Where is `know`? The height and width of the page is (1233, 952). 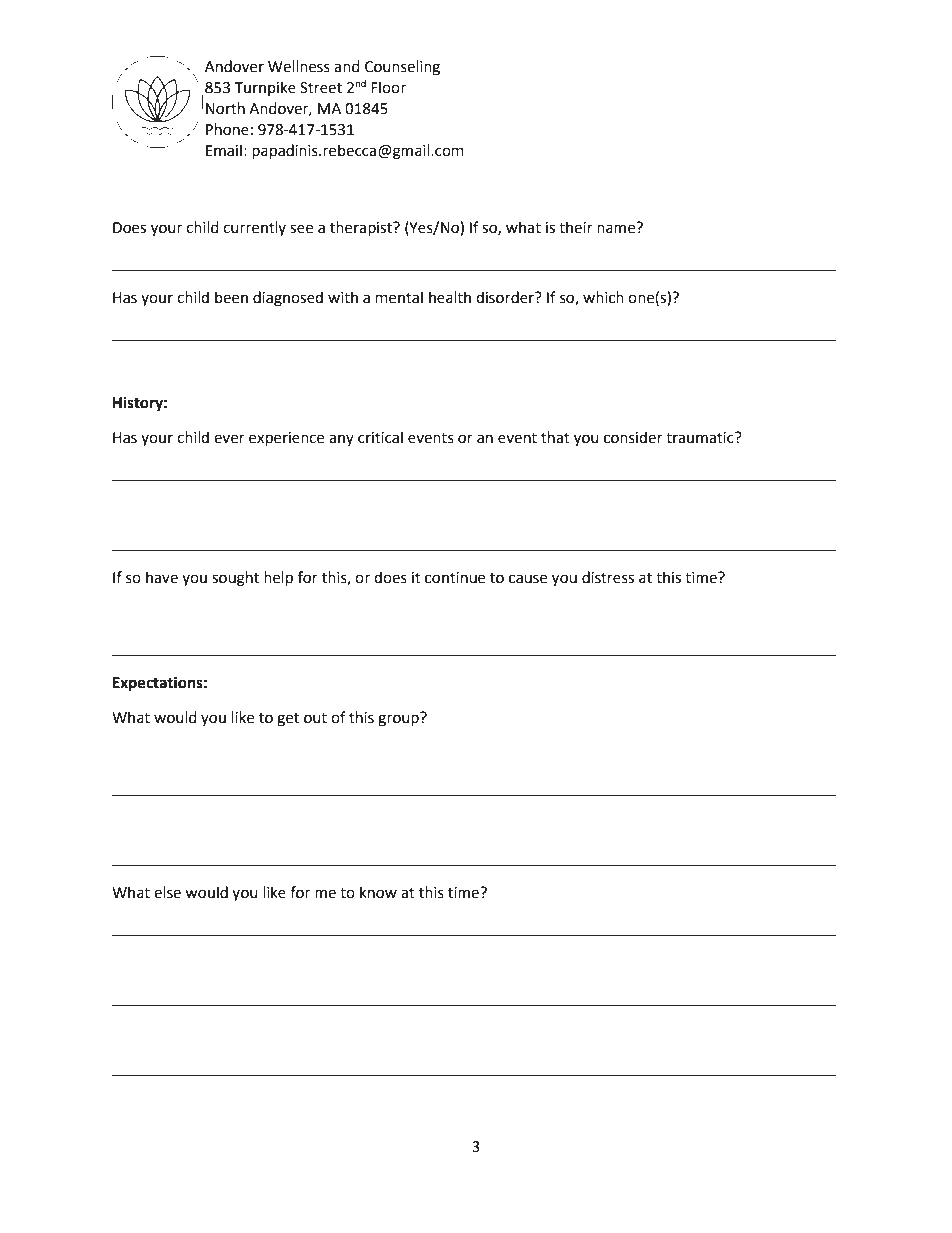
know is located at coordinates (378, 892).
